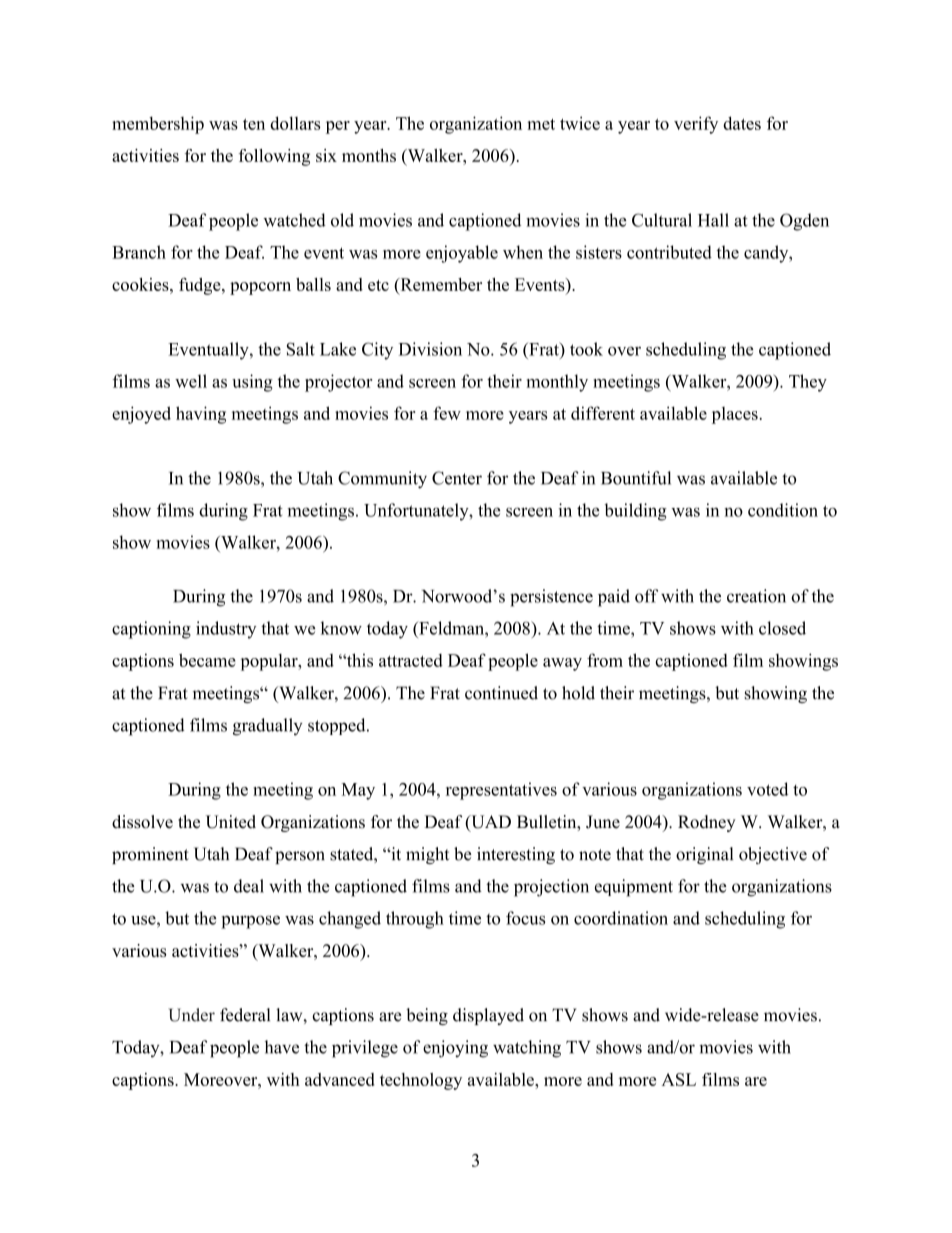  I want to click on met, so click(541, 124).
